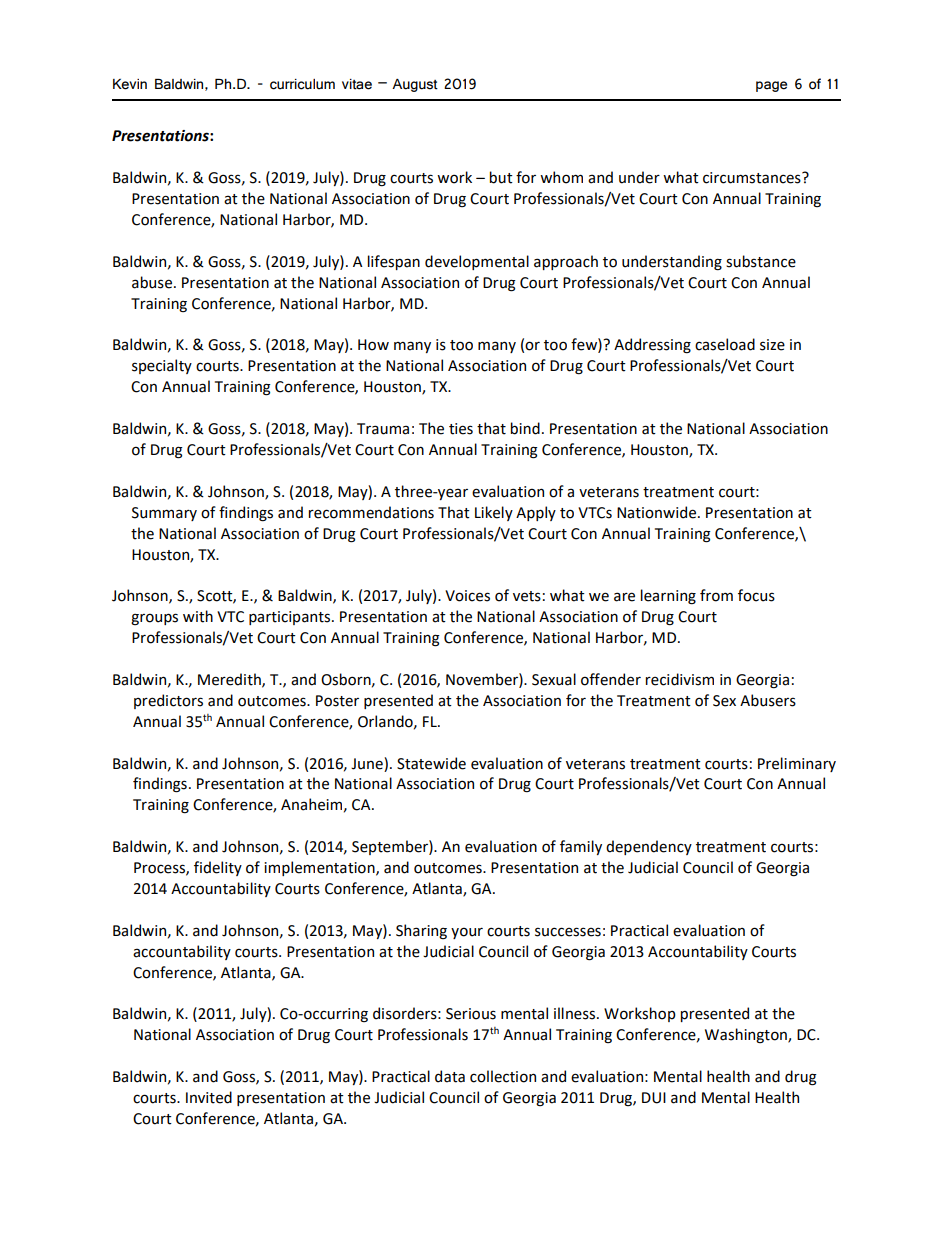 The image size is (952, 1233). What do you see at coordinates (649, 847) in the image?
I see `dependency` at bounding box center [649, 847].
